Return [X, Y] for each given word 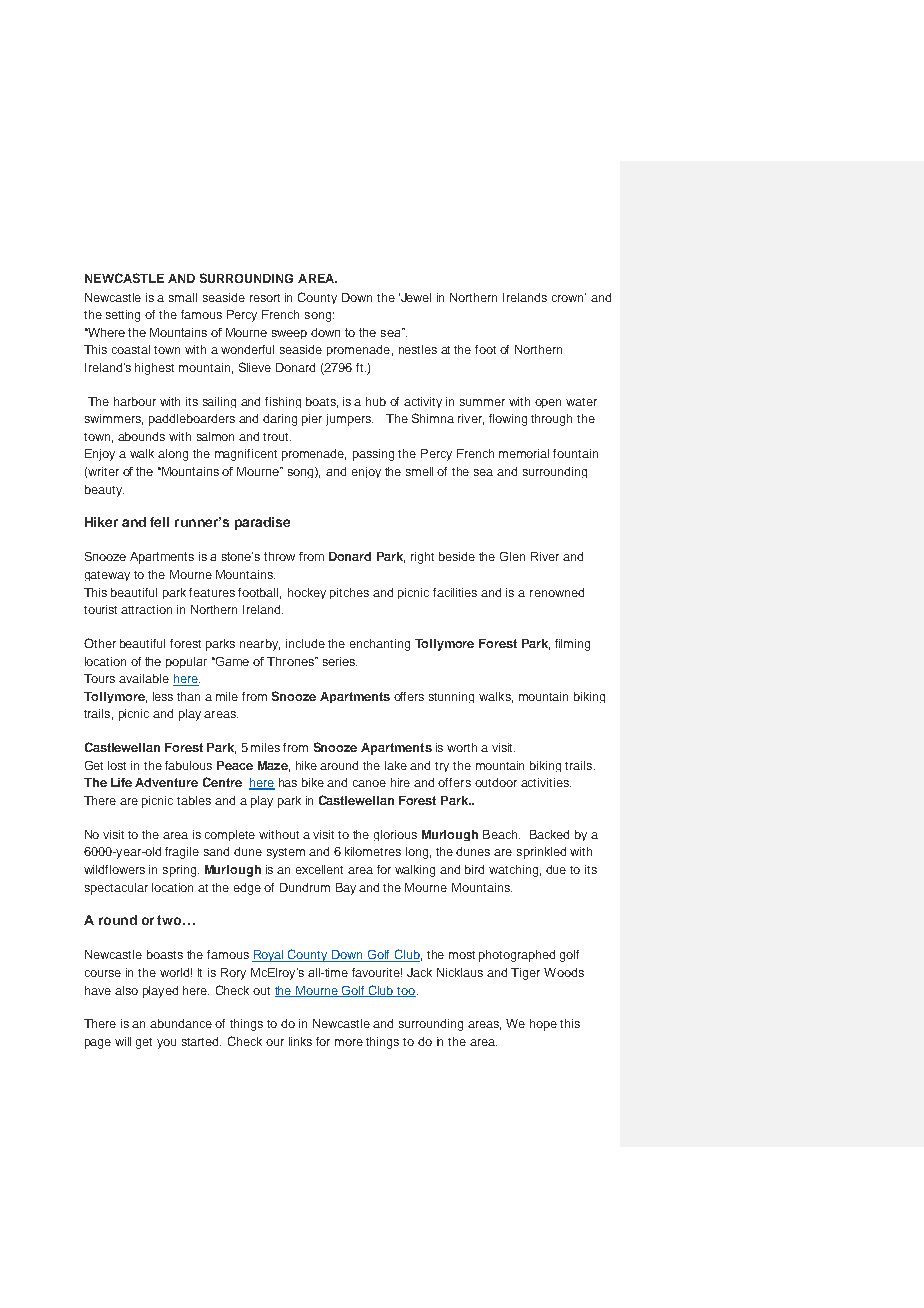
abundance [181, 1023]
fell [159, 522]
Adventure [166, 782]
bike [313, 782]
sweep [289, 334]
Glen [512, 556]
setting [123, 316]
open [548, 403]
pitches [349, 593]
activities [546, 782]
